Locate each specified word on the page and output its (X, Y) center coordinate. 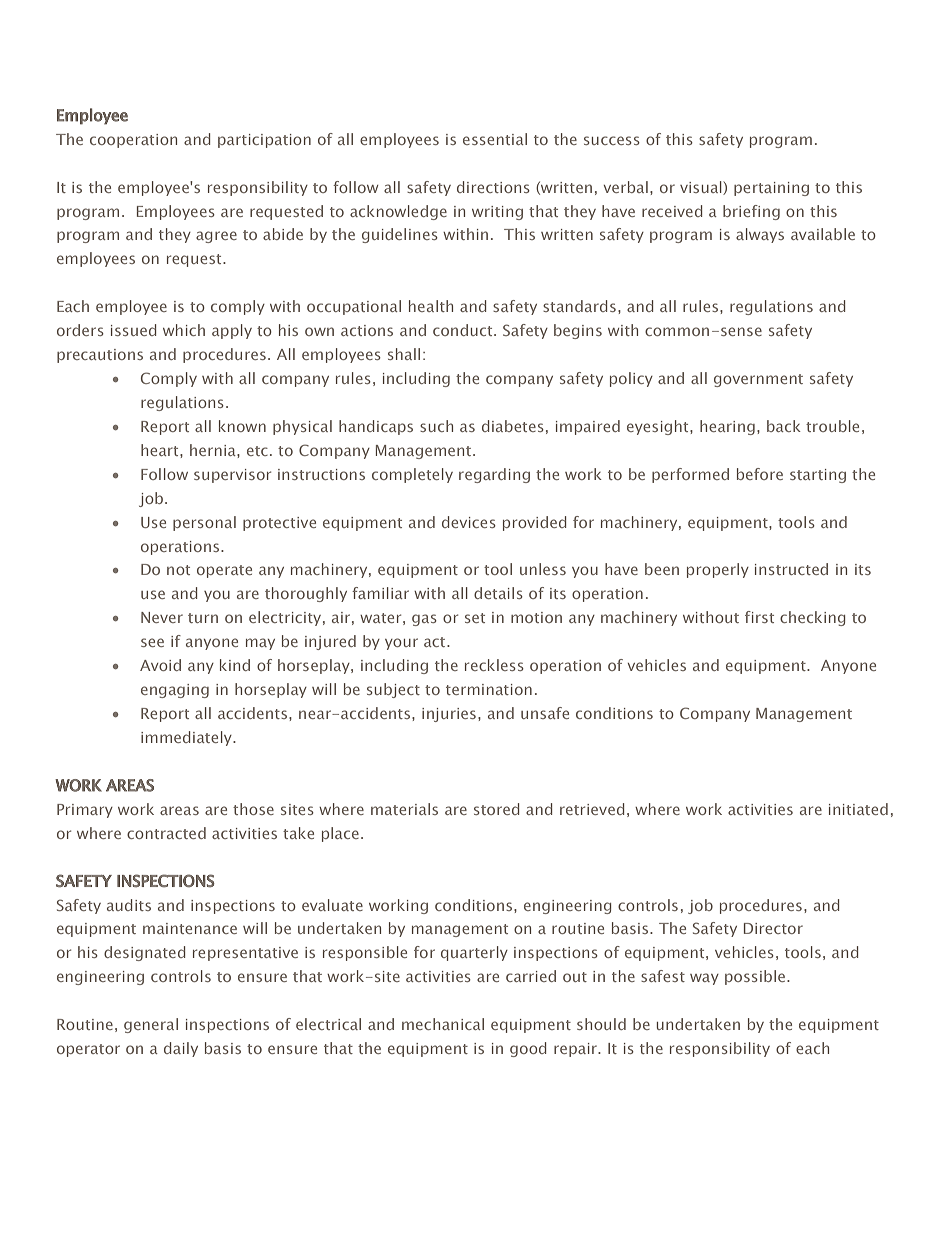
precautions (100, 356)
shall (404, 354)
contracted (166, 833)
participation (264, 141)
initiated (858, 809)
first (759, 617)
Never (162, 617)
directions (493, 187)
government (758, 380)
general (151, 1025)
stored (496, 809)
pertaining (771, 189)
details (498, 593)
